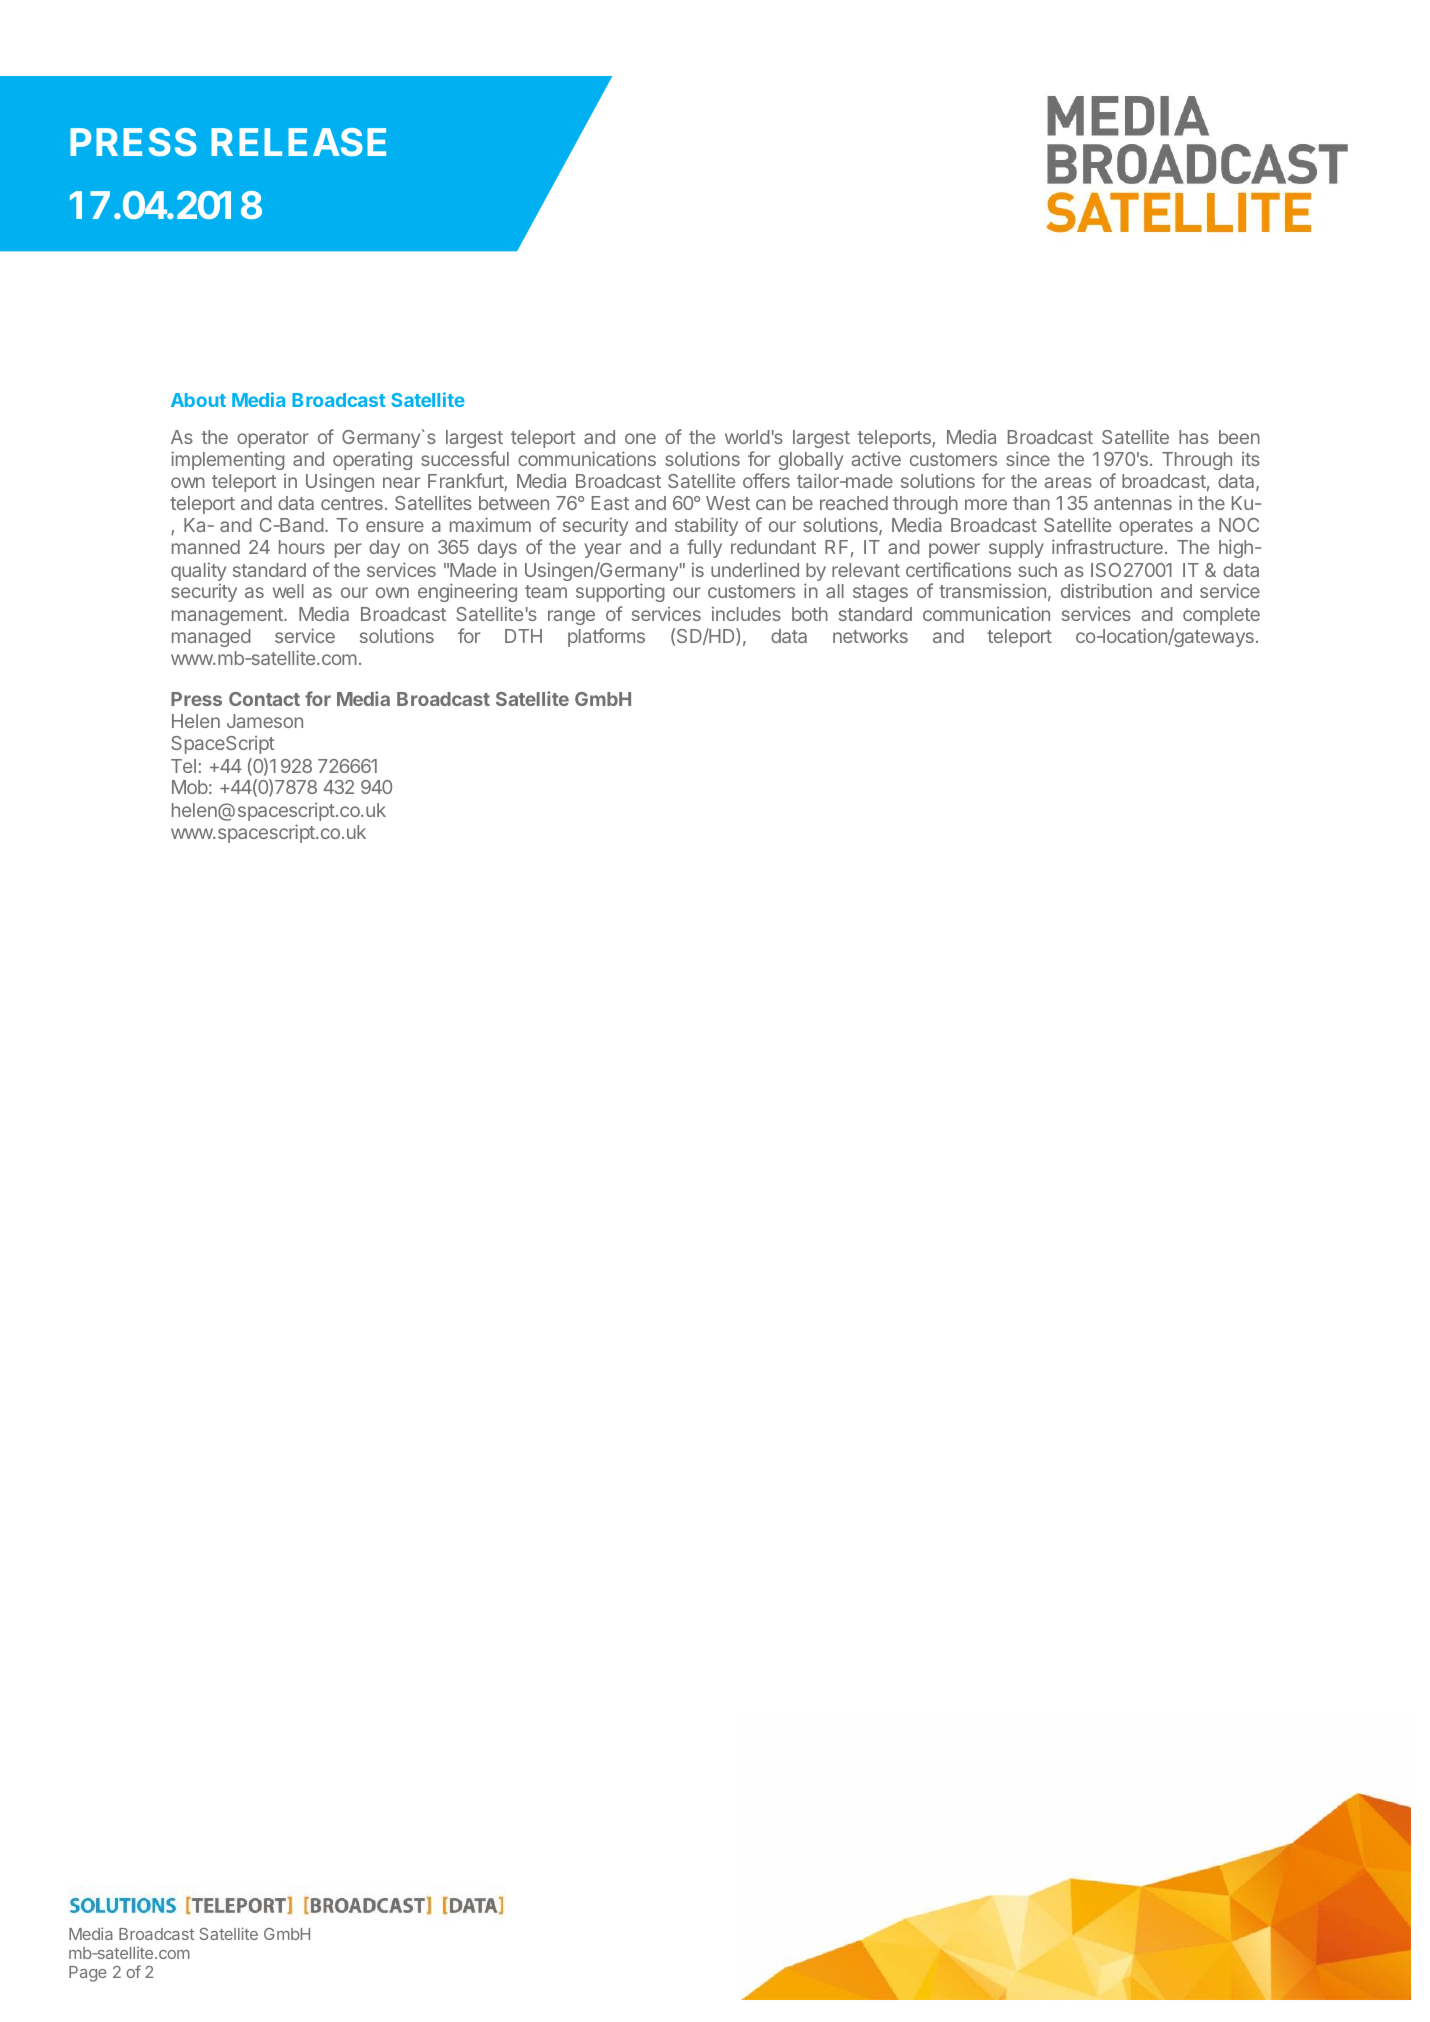  What do you see at coordinates (1194, 437) in the screenshot?
I see `has` at bounding box center [1194, 437].
